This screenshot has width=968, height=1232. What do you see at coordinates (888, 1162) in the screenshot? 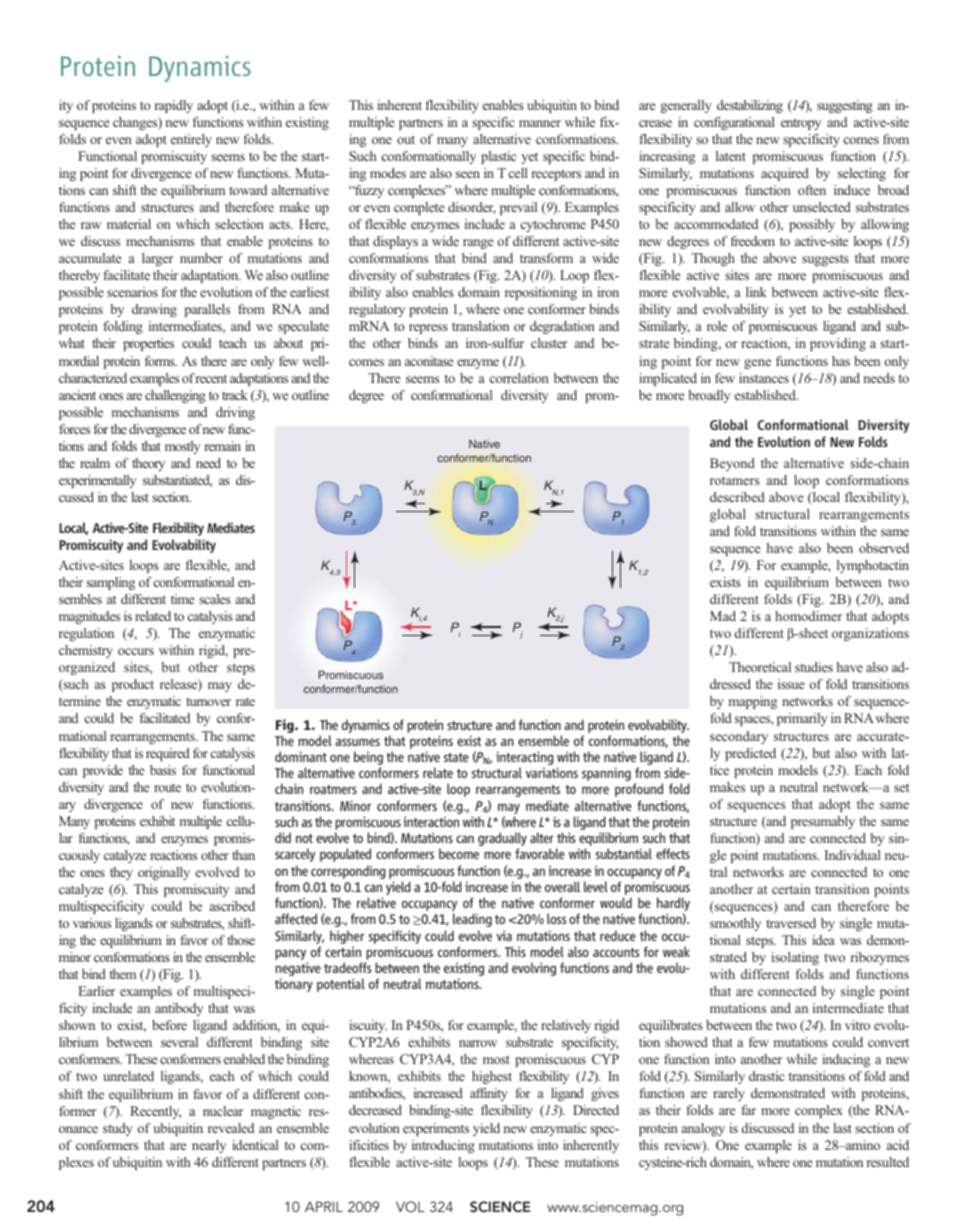
I see `resulted` at bounding box center [888, 1162].
